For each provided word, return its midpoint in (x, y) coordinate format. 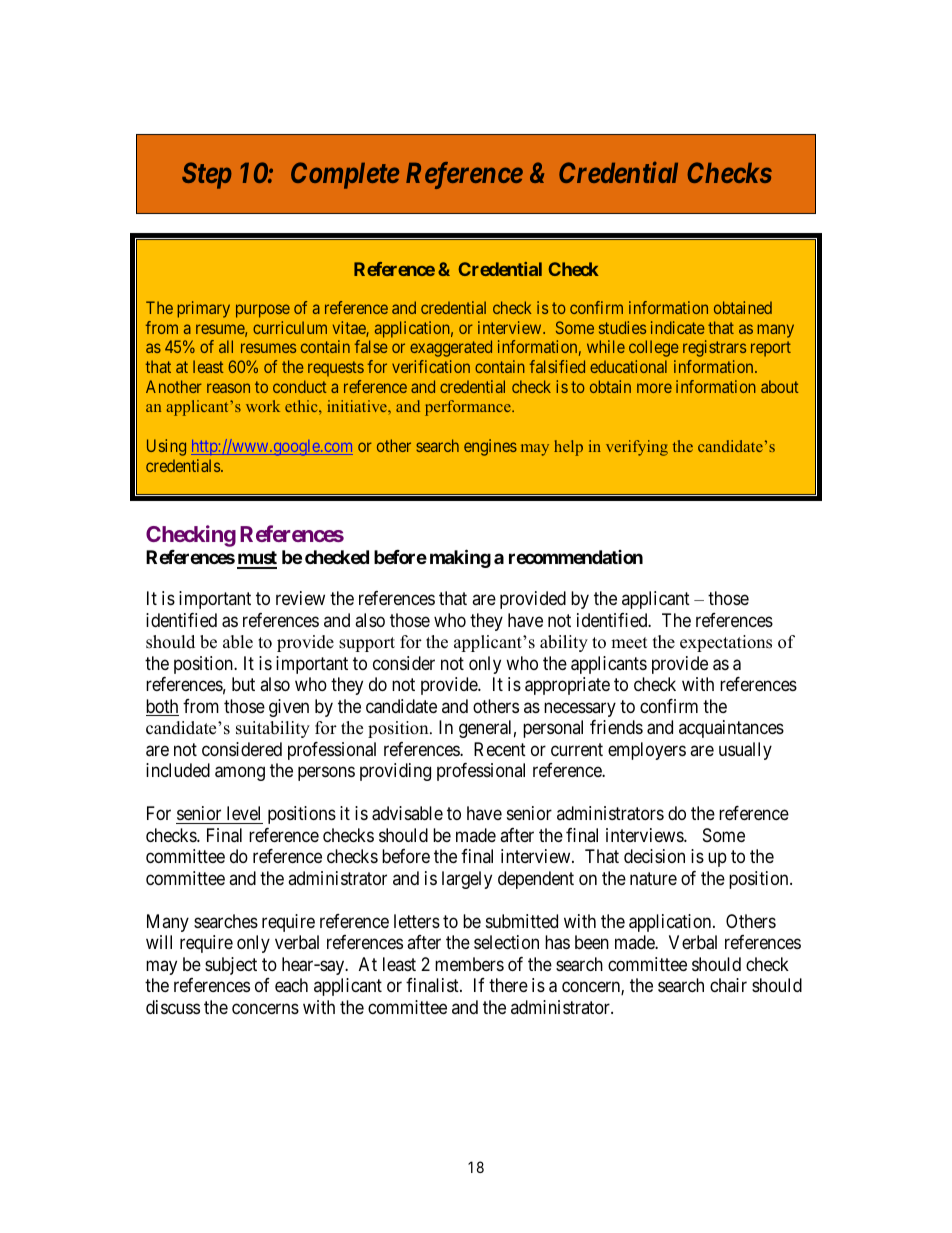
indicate (677, 327)
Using (166, 447)
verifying (637, 448)
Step (207, 175)
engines (490, 447)
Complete (345, 175)
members (469, 964)
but (243, 684)
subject (231, 966)
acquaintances (731, 729)
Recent (500, 749)
